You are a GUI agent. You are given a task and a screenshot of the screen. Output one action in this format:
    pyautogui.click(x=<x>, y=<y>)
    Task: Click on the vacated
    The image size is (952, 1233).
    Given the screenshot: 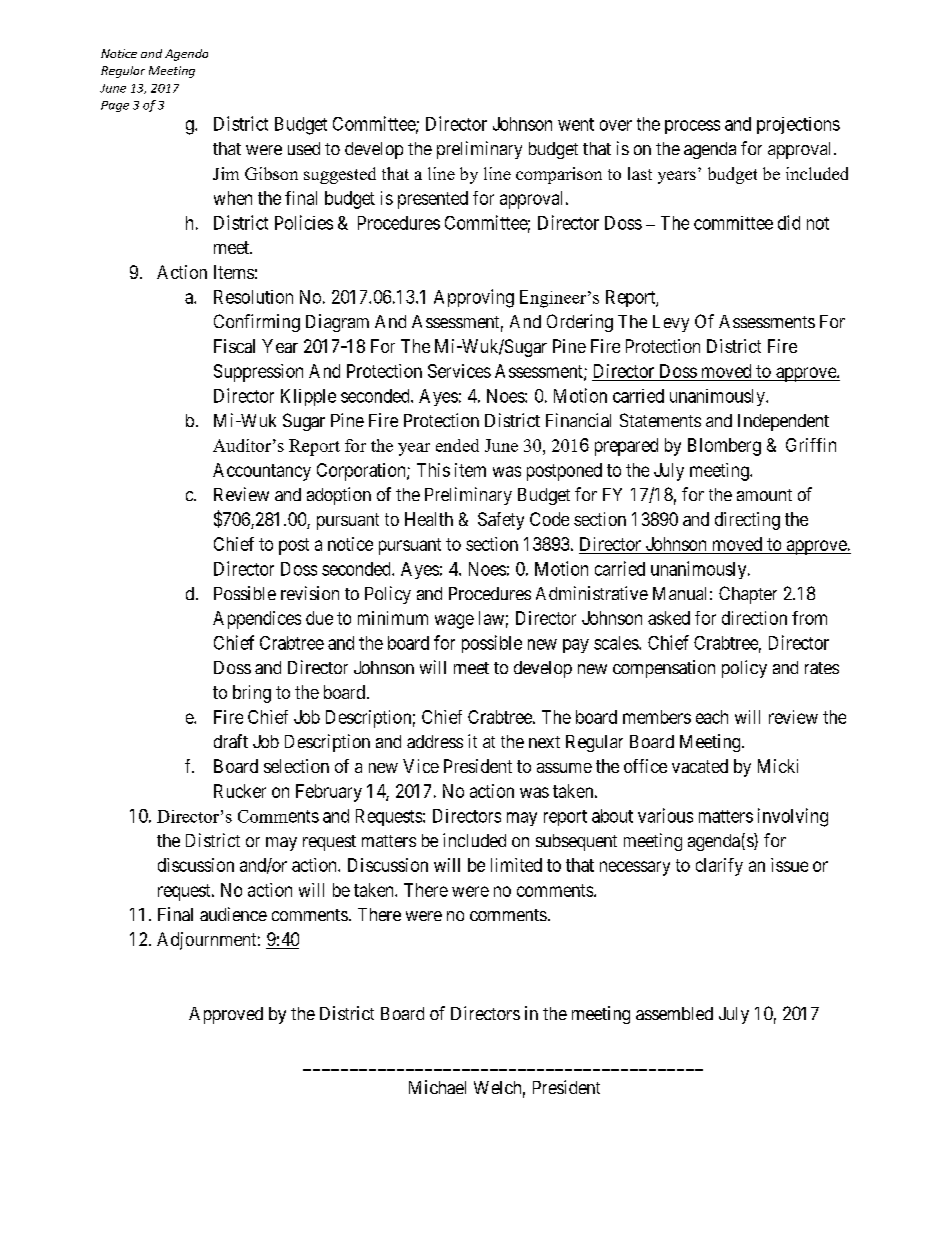 What is the action you would take?
    pyautogui.click(x=700, y=766)
